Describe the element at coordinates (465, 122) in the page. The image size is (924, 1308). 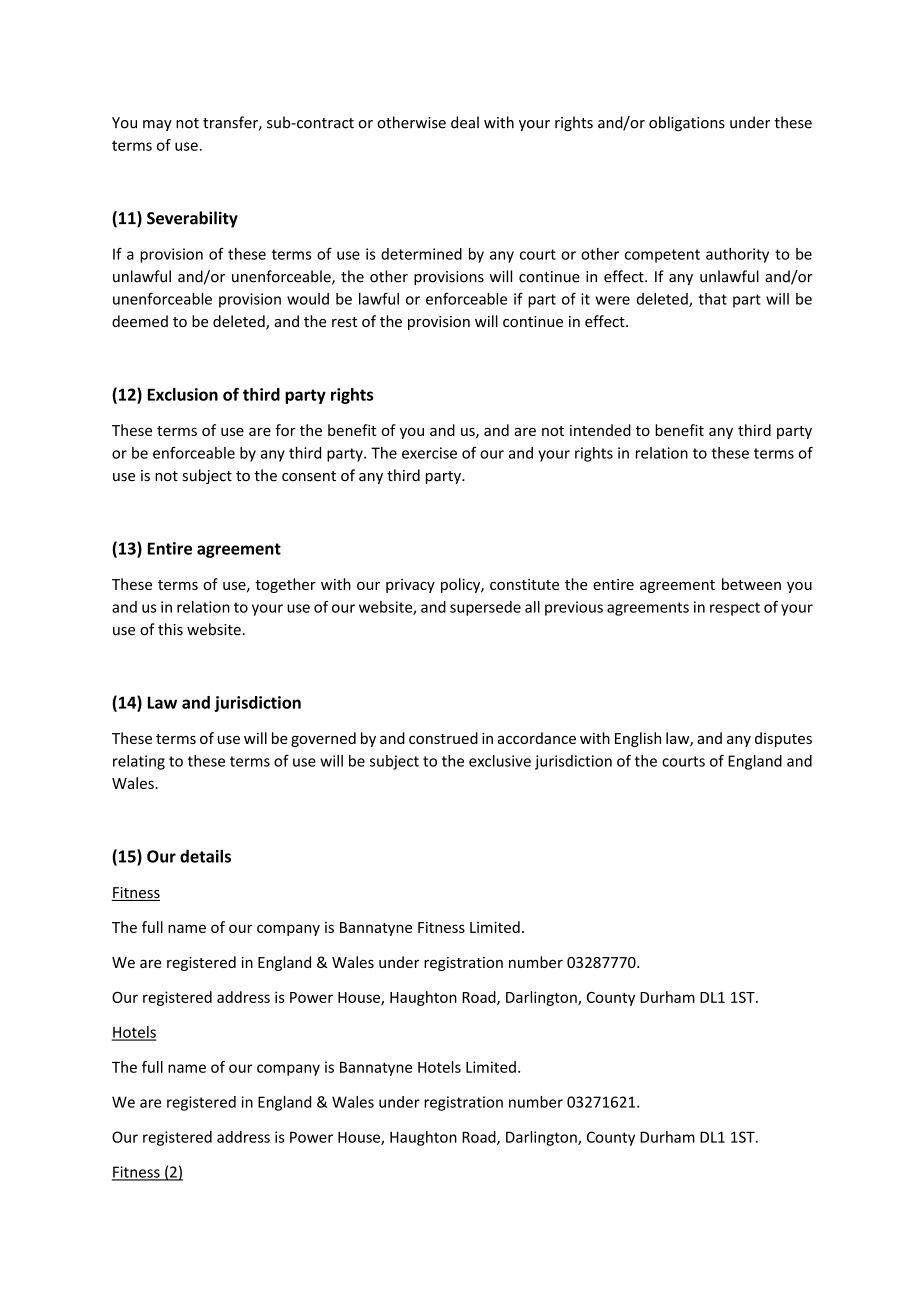
I see `deal` at that location.
